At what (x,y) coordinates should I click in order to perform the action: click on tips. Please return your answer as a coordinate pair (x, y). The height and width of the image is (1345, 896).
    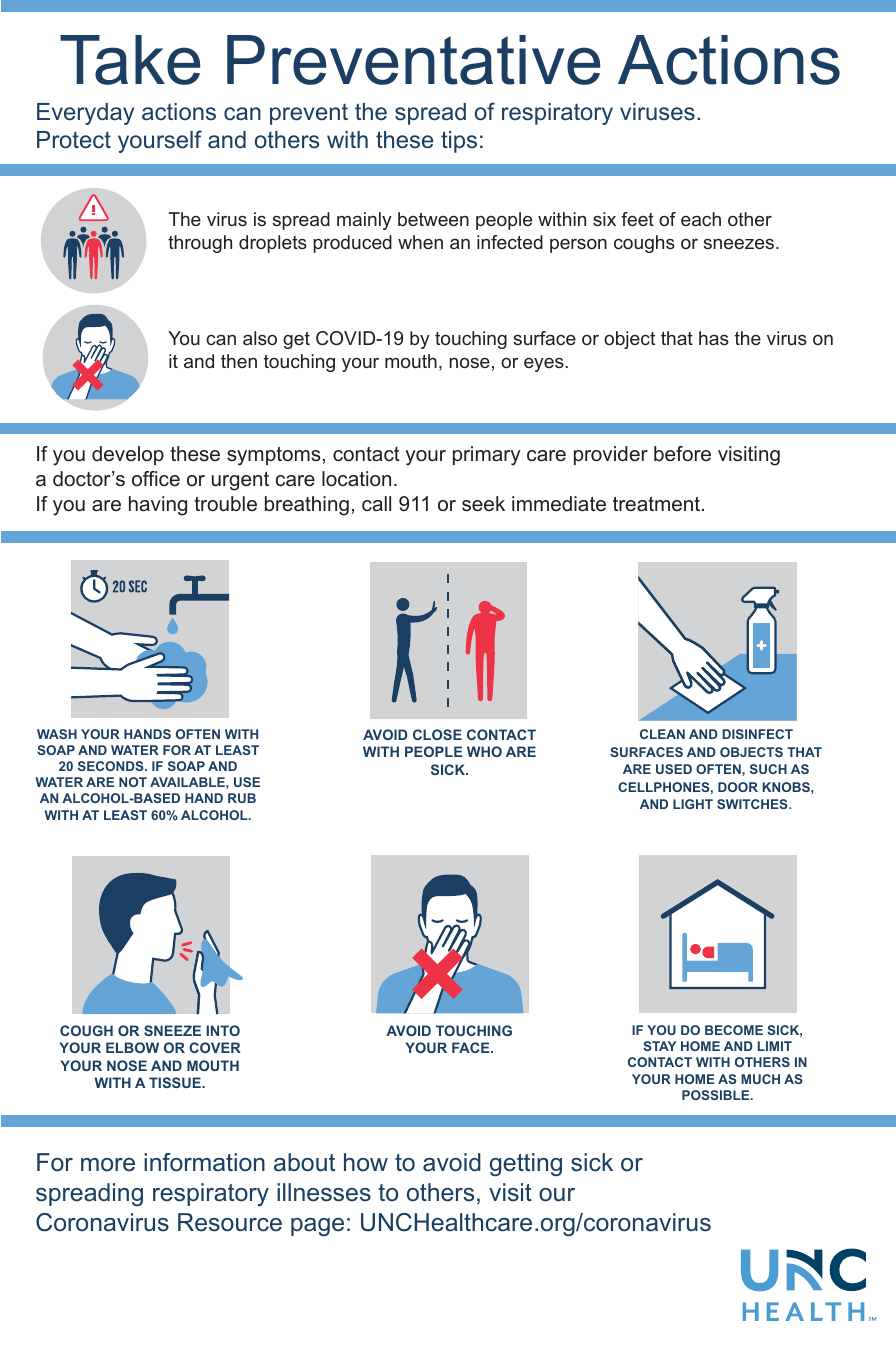
    Looking at the image, I should click on (459, 142).
